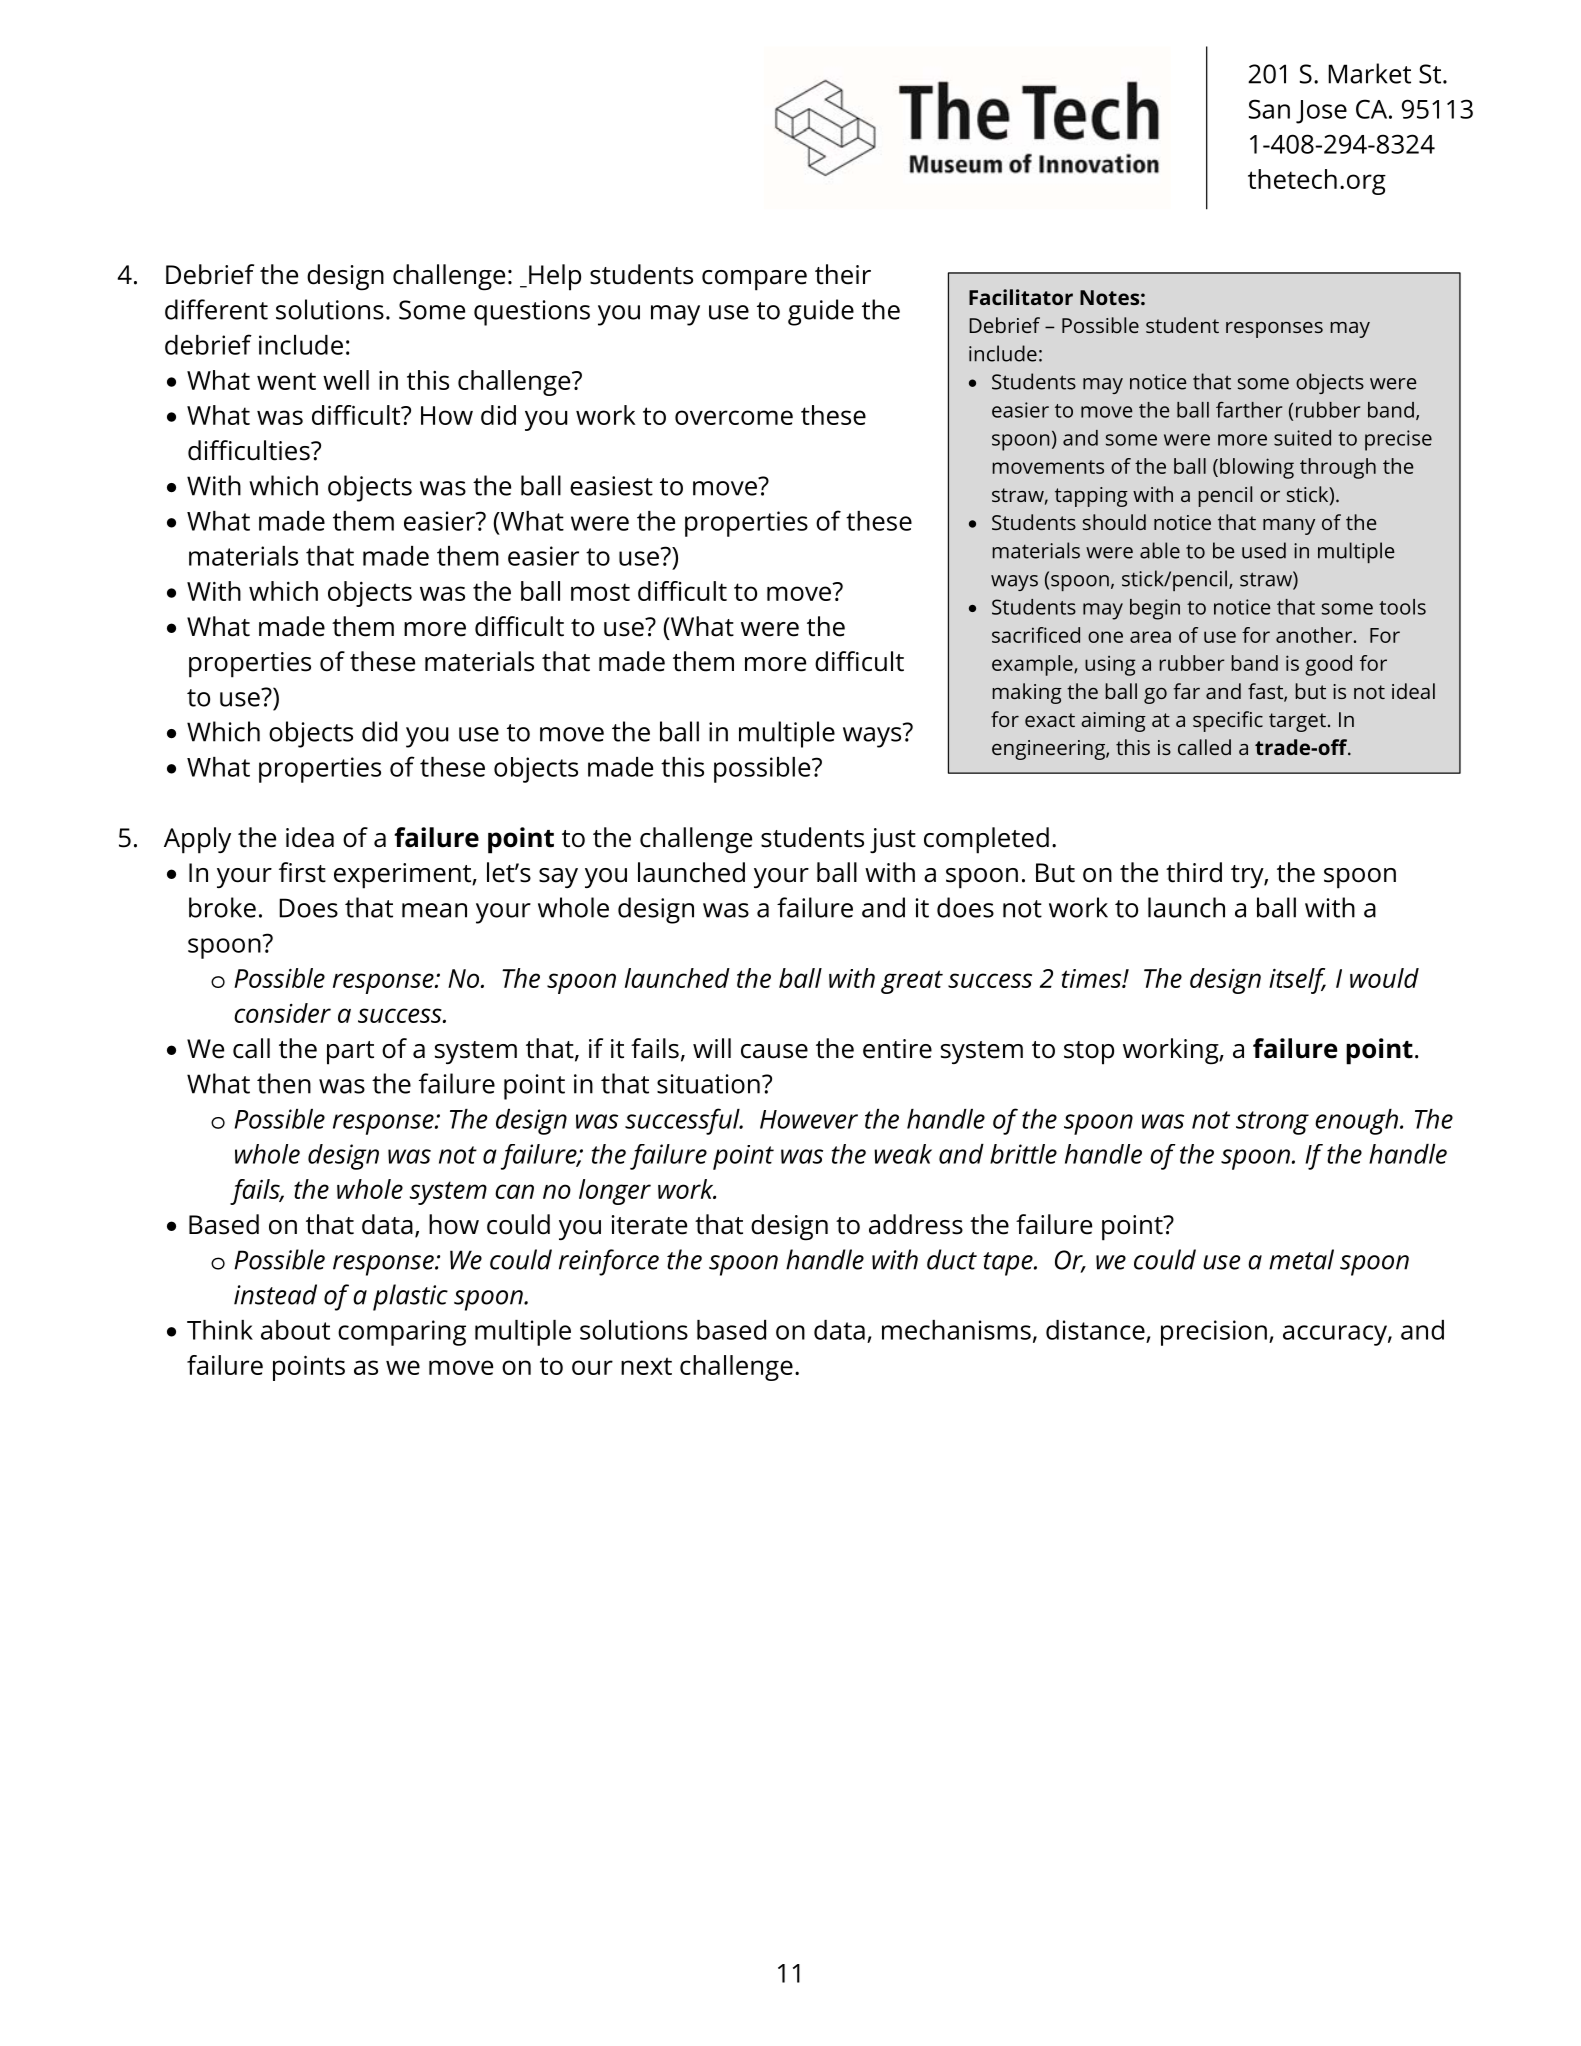 The width and height of the screenshot is (1581, 2046). Describe the element at coordinates (1269, 109) in the screenshot. I see `San` at that location.
